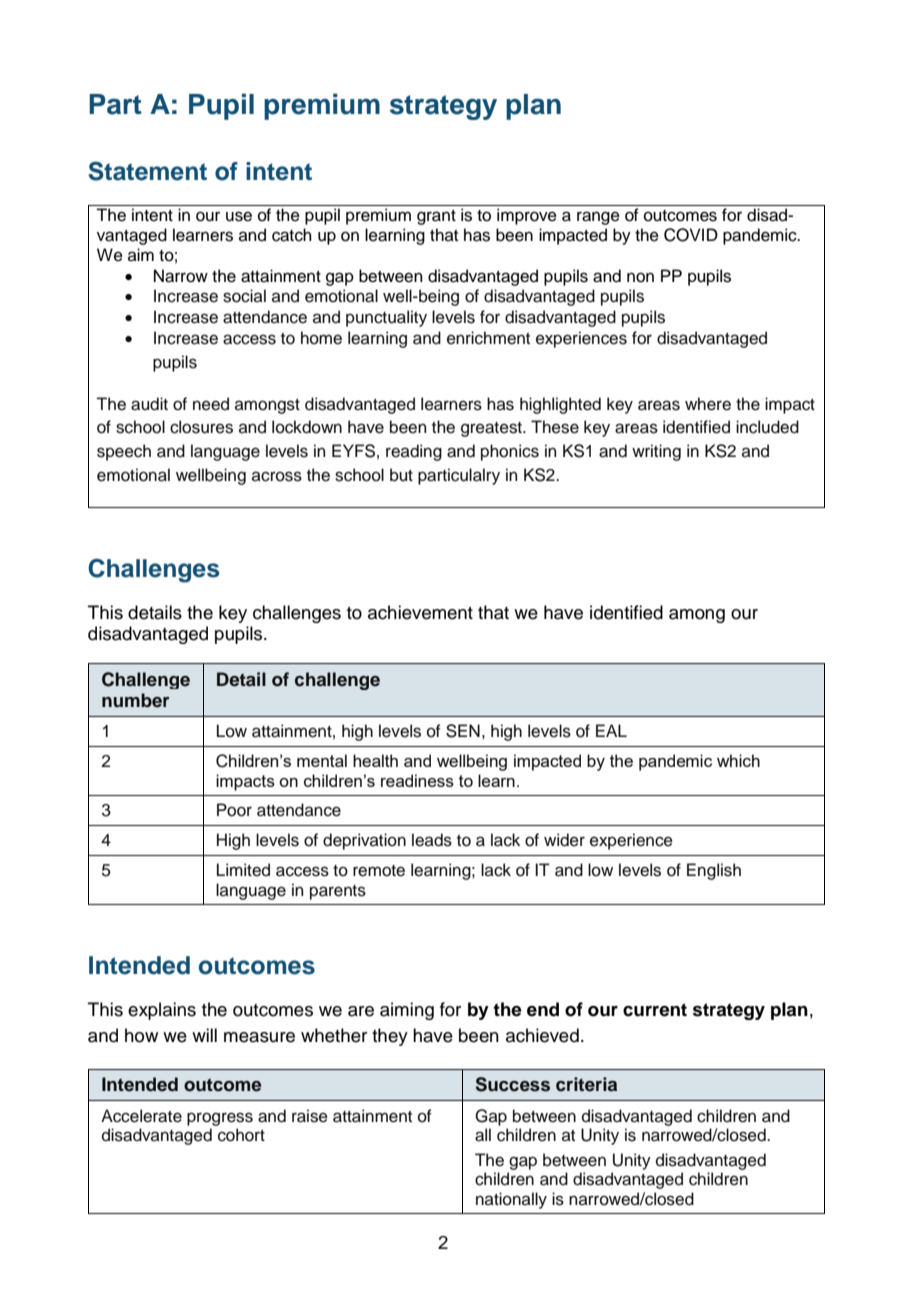  Describe the element at coordinates (136, 700) in the document. I see `number` at that location.
